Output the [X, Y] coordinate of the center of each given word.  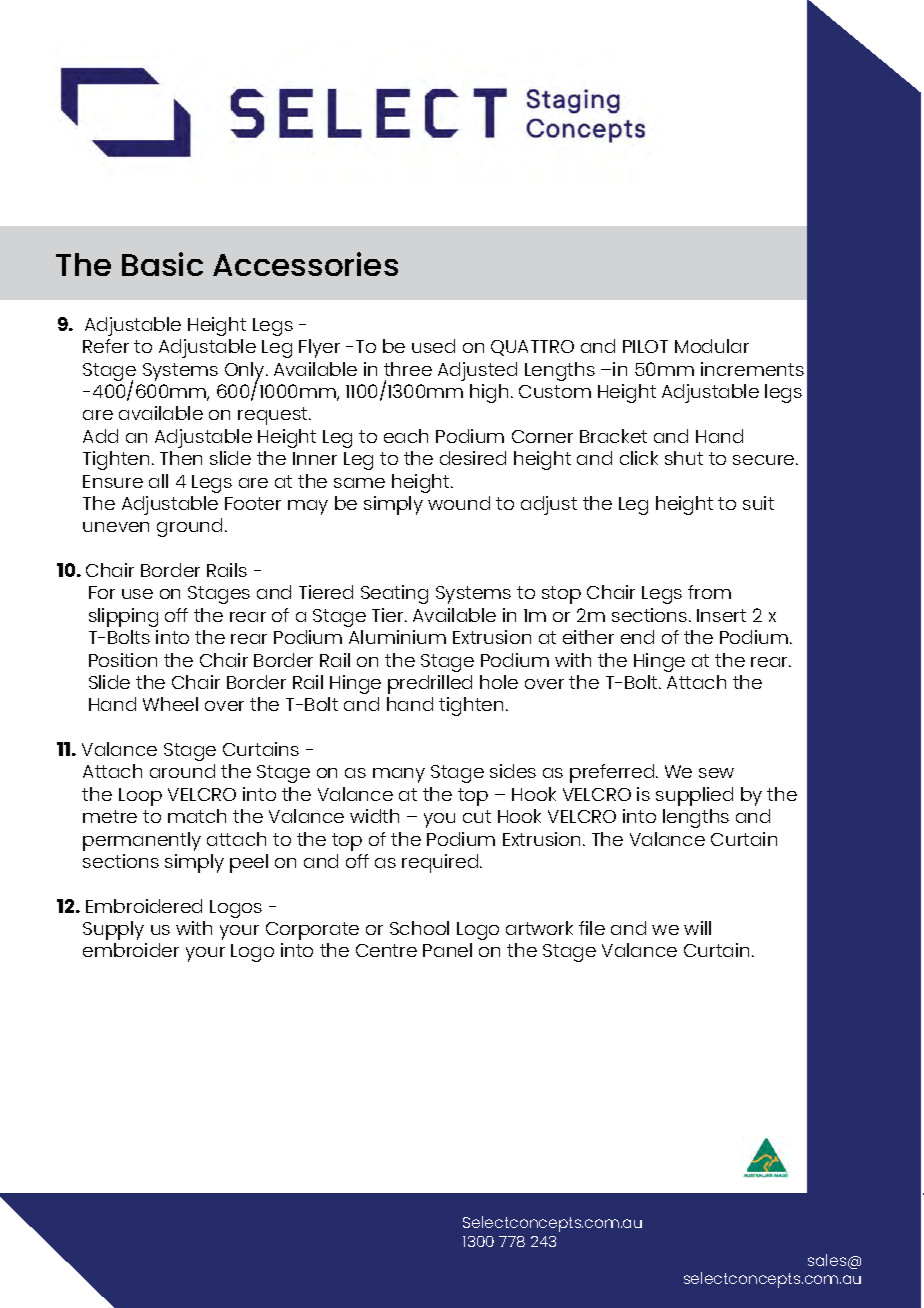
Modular [712, 346]
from [709, 592]
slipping [123, 617]
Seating [394, 594]
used [433, 346]
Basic [162, 264]
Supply [113, 930]
